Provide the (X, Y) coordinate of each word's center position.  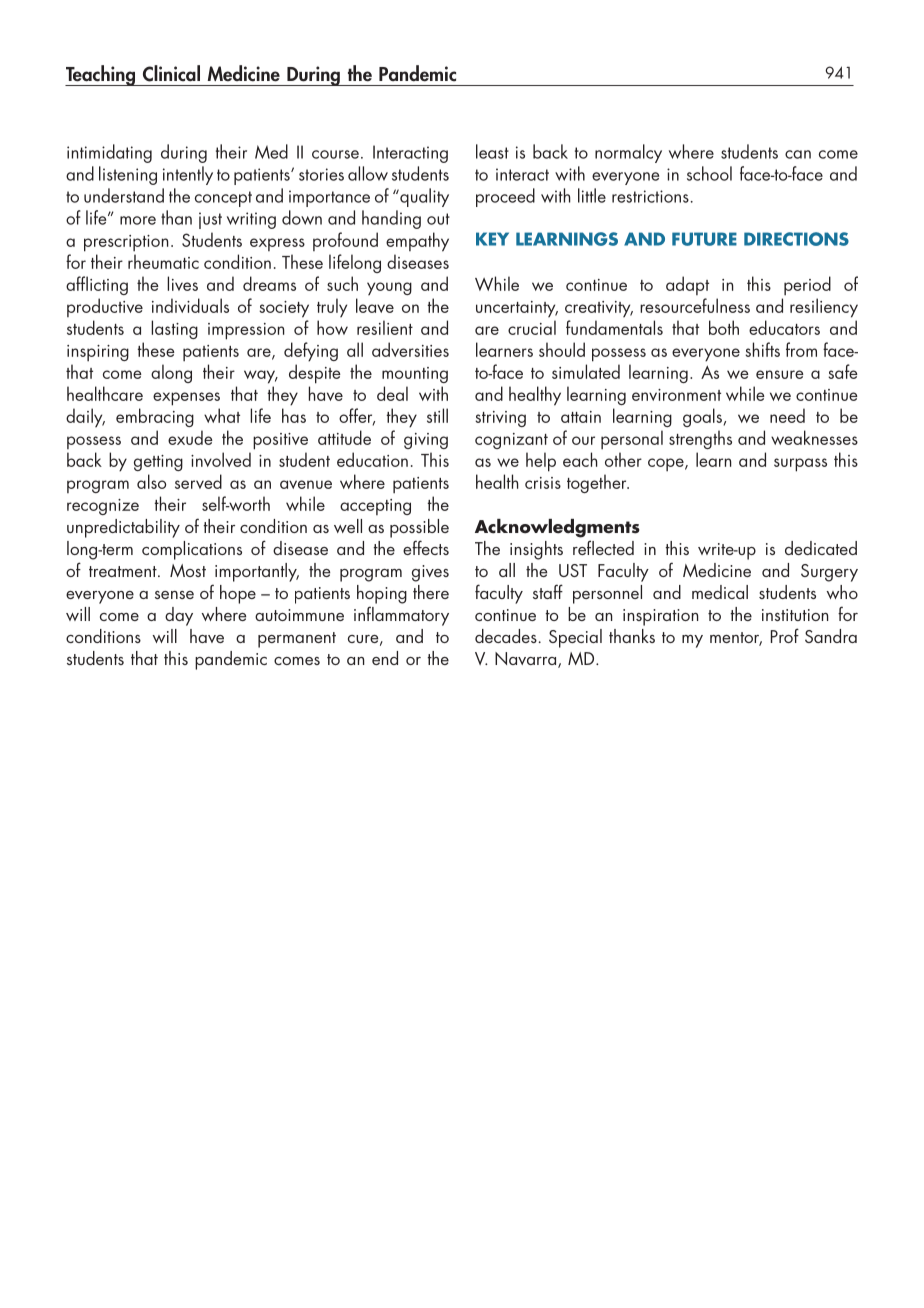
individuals (190, 305)
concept (223, 199)
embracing (155, 417)
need (787, 415)
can (798, 154)
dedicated (821, 548)
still (437, 415)
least (492, 151)
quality (423, 197)
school (709, 173)
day (179, 616)
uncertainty (517, 309)
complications (192, 550)
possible (419, 528)
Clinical (171, 73)
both (724, 327)
